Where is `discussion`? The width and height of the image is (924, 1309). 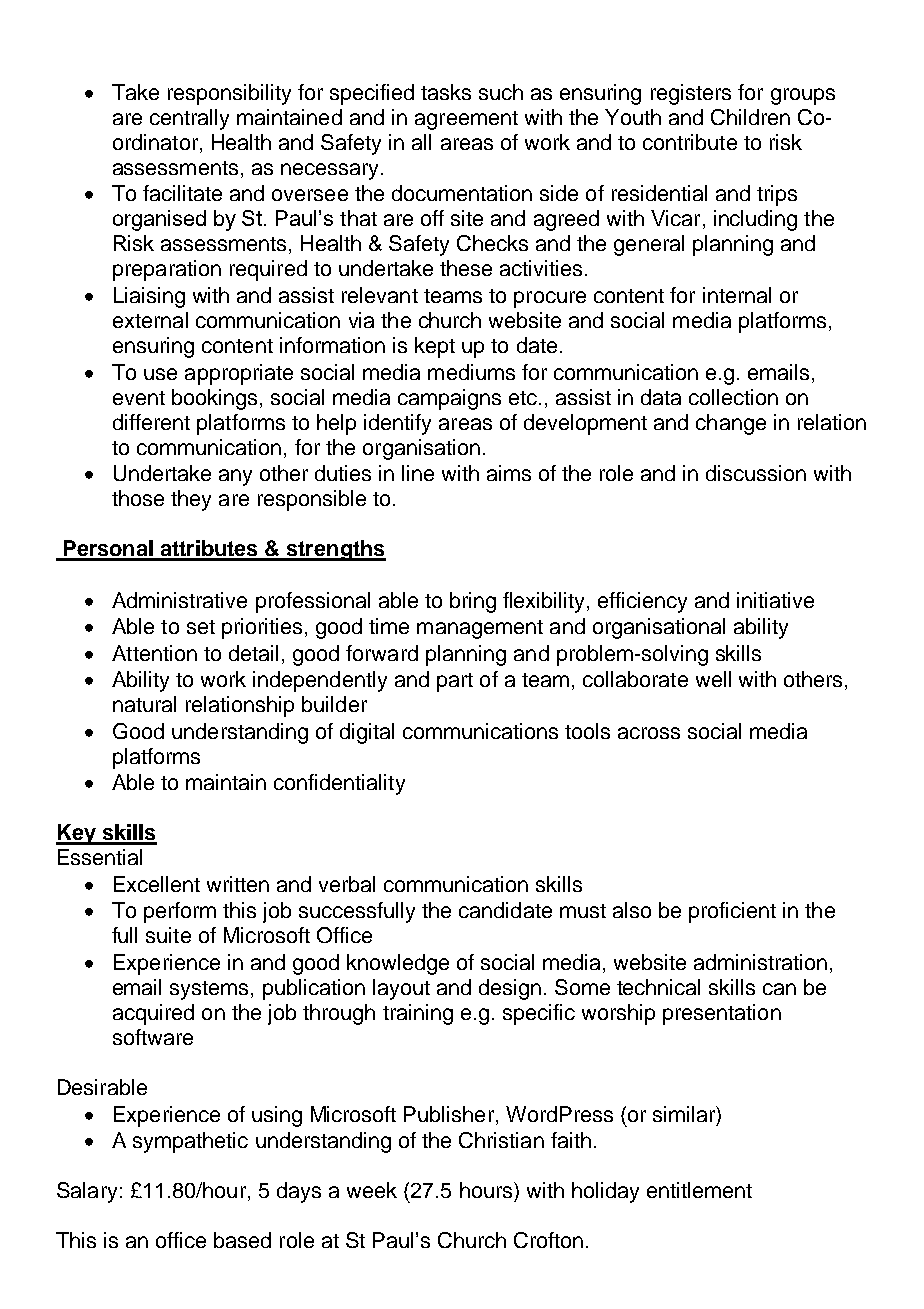 discussion is located at coordinates (756, 473).
